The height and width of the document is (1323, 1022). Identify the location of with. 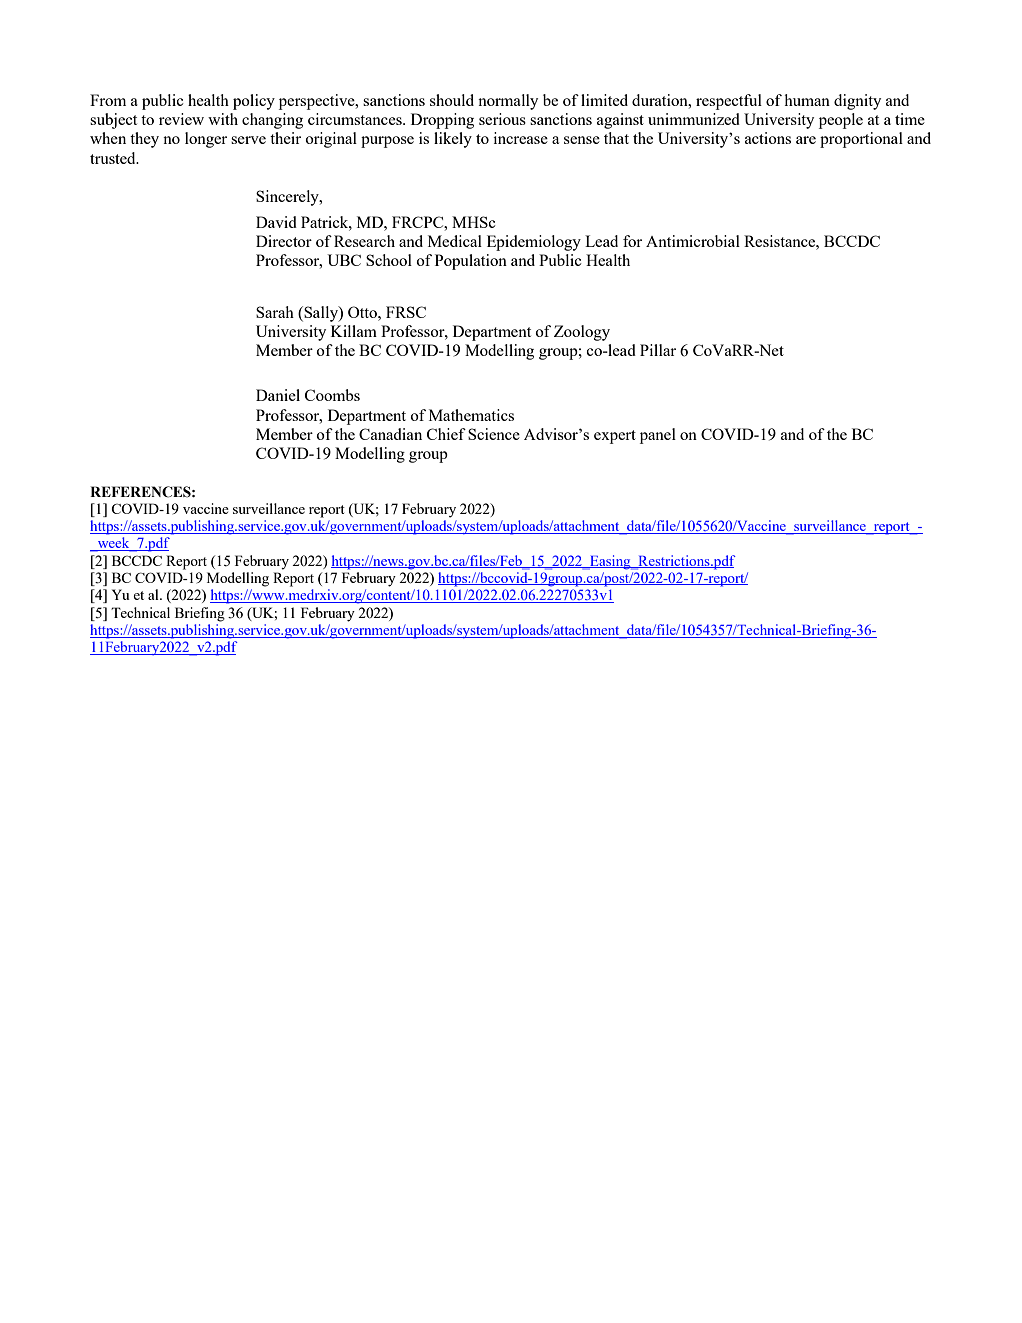
(223, 119).
